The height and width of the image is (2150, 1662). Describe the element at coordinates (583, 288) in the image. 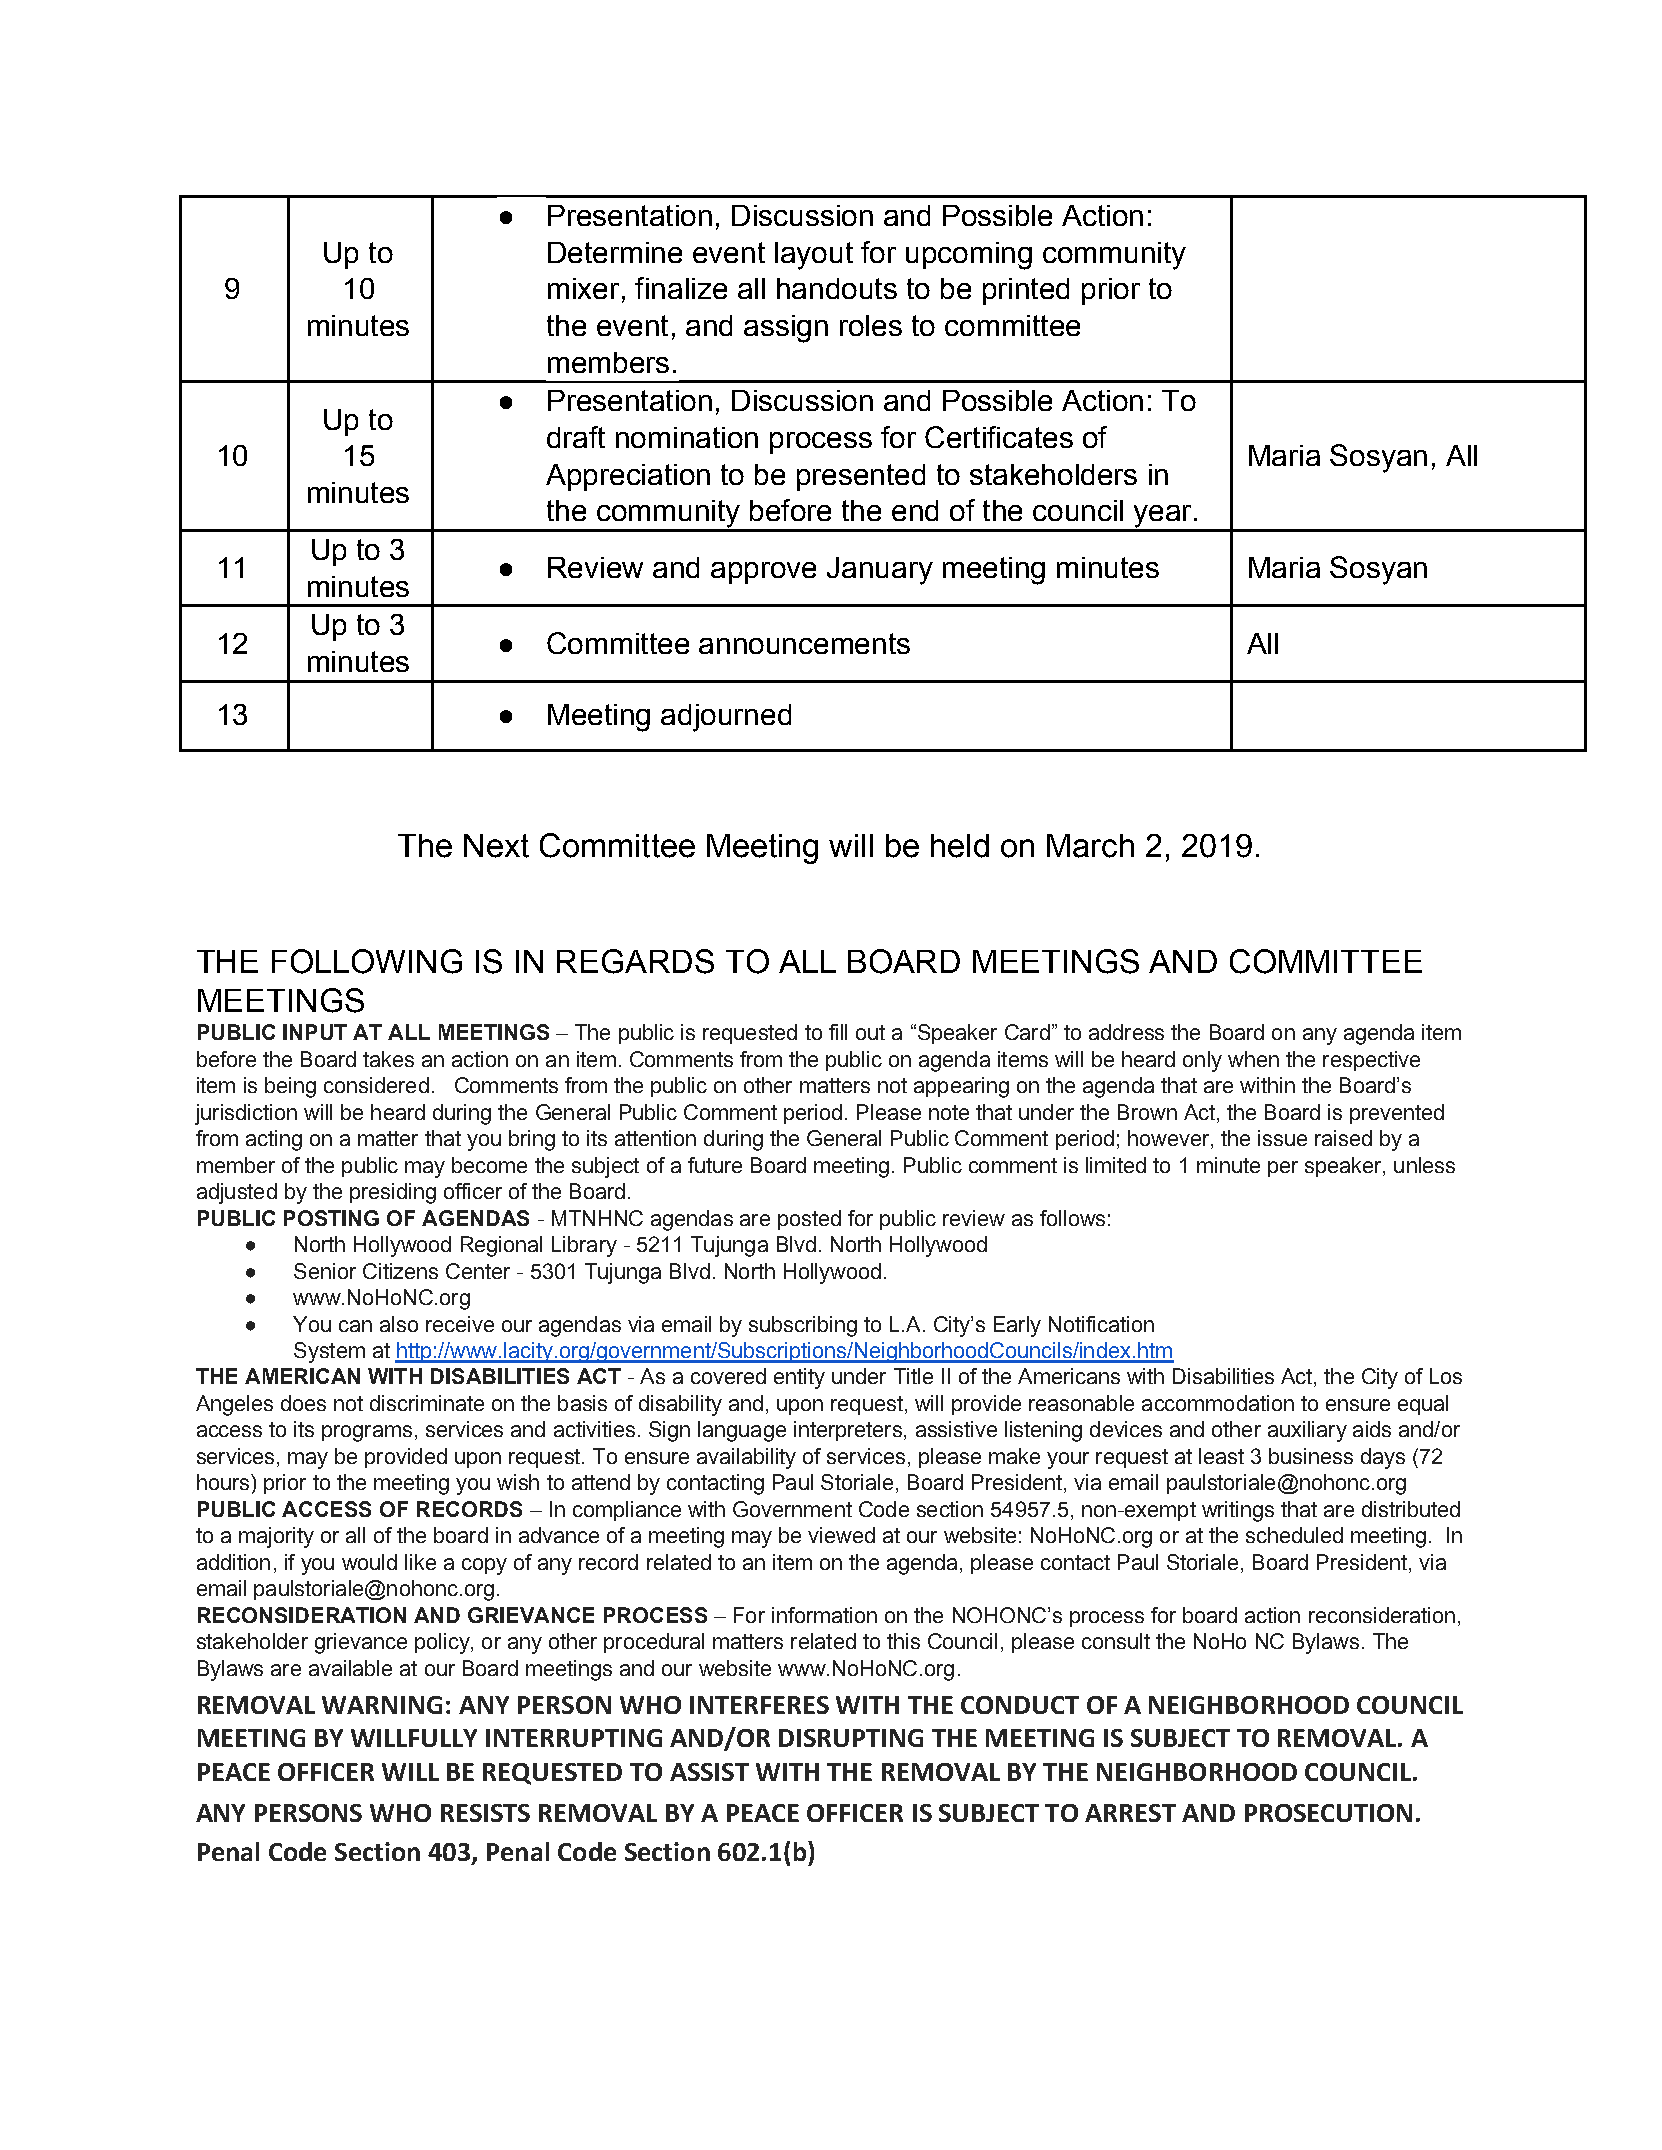

I see `mixer` at that location.
